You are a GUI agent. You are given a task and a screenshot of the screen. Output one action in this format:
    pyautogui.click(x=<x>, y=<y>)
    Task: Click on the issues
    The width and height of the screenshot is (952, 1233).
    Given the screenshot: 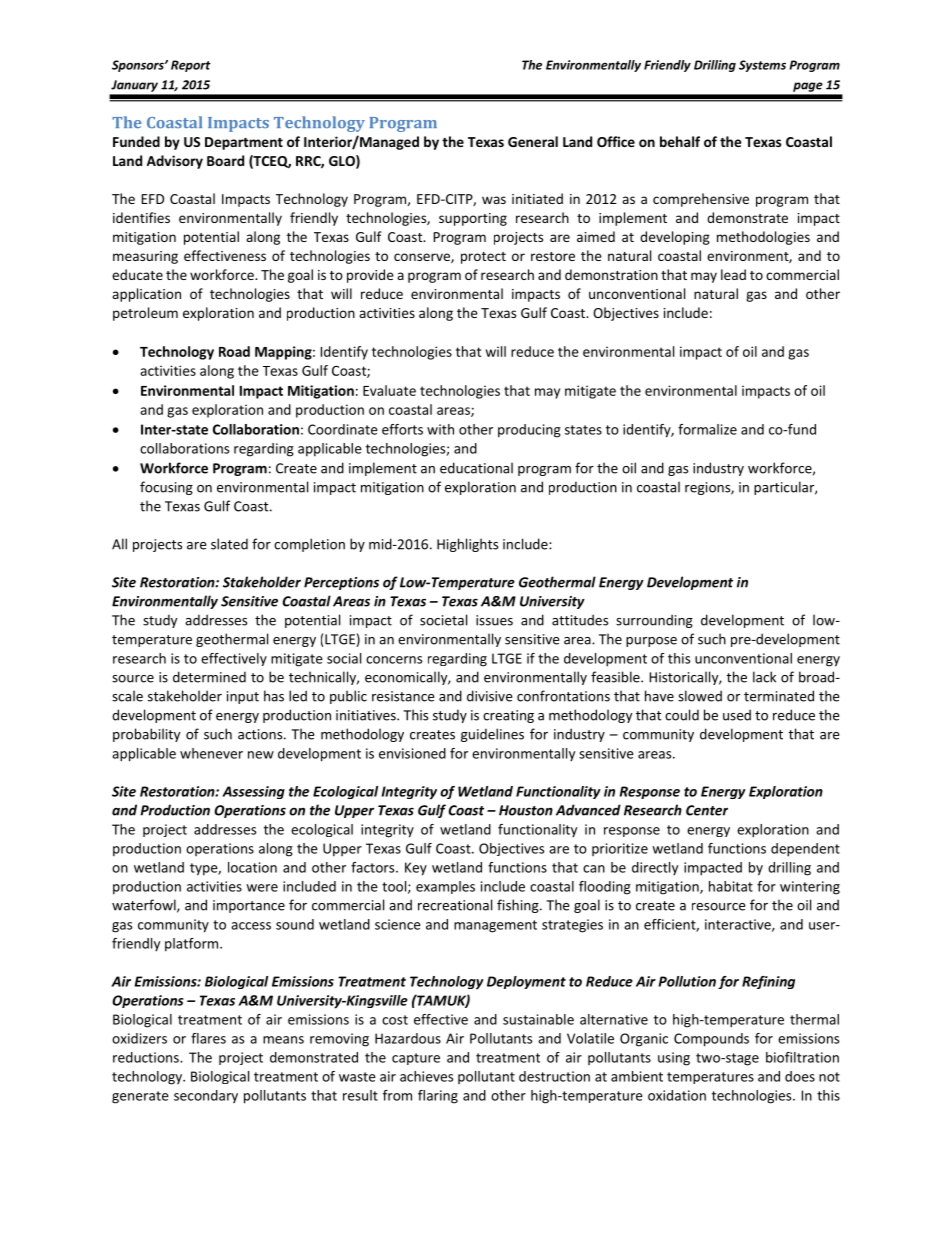 What is the action you would take?
    pyautogui.click(x=494, y=620)
